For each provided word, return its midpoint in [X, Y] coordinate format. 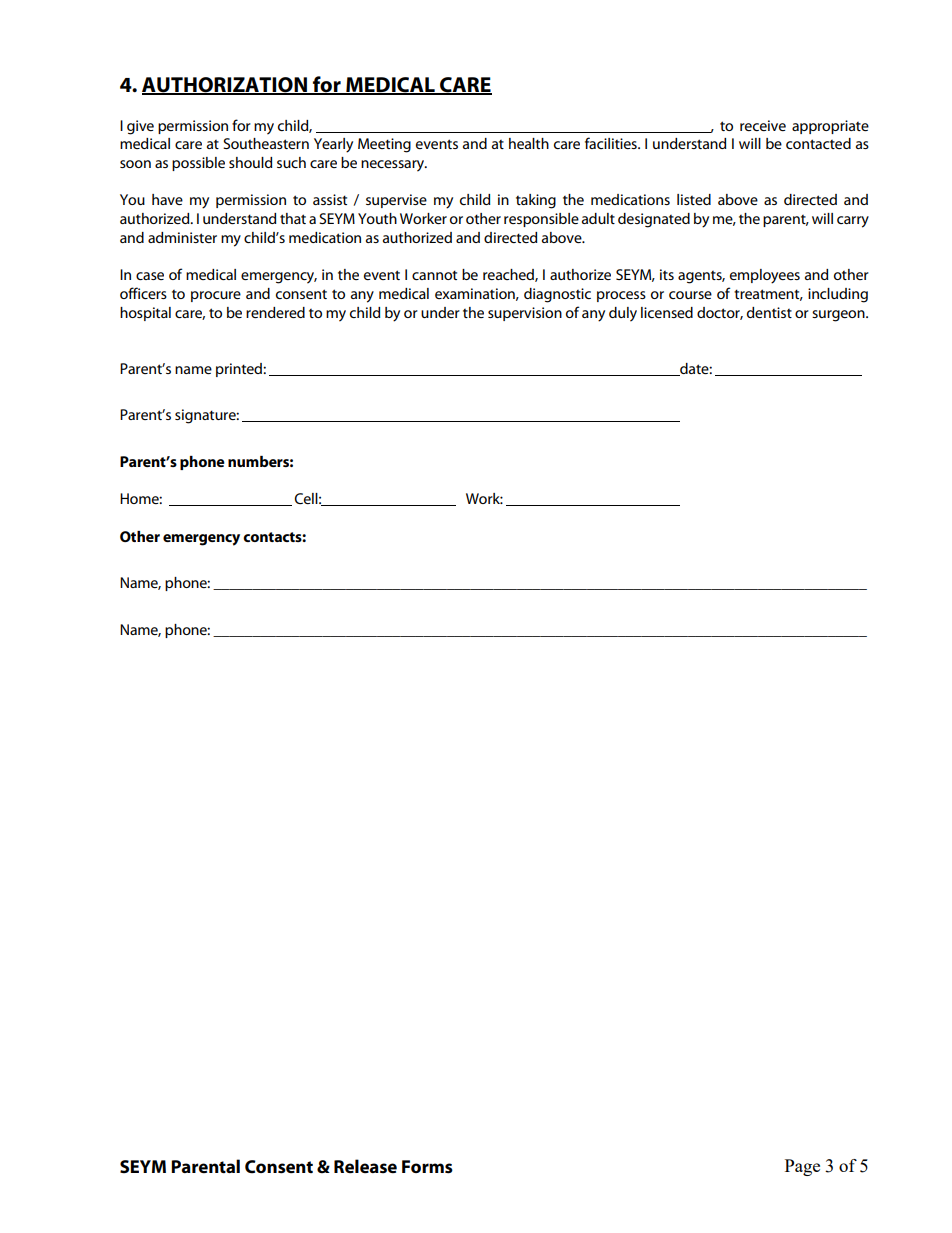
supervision [525, 314]
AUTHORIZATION [225, 85]
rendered [275, 312]
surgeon [839, 316]
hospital [145, 314]
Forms [427, 1167]
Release [365, 1166]
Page [802, 1167]
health [529, 143]
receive [763, 125]
